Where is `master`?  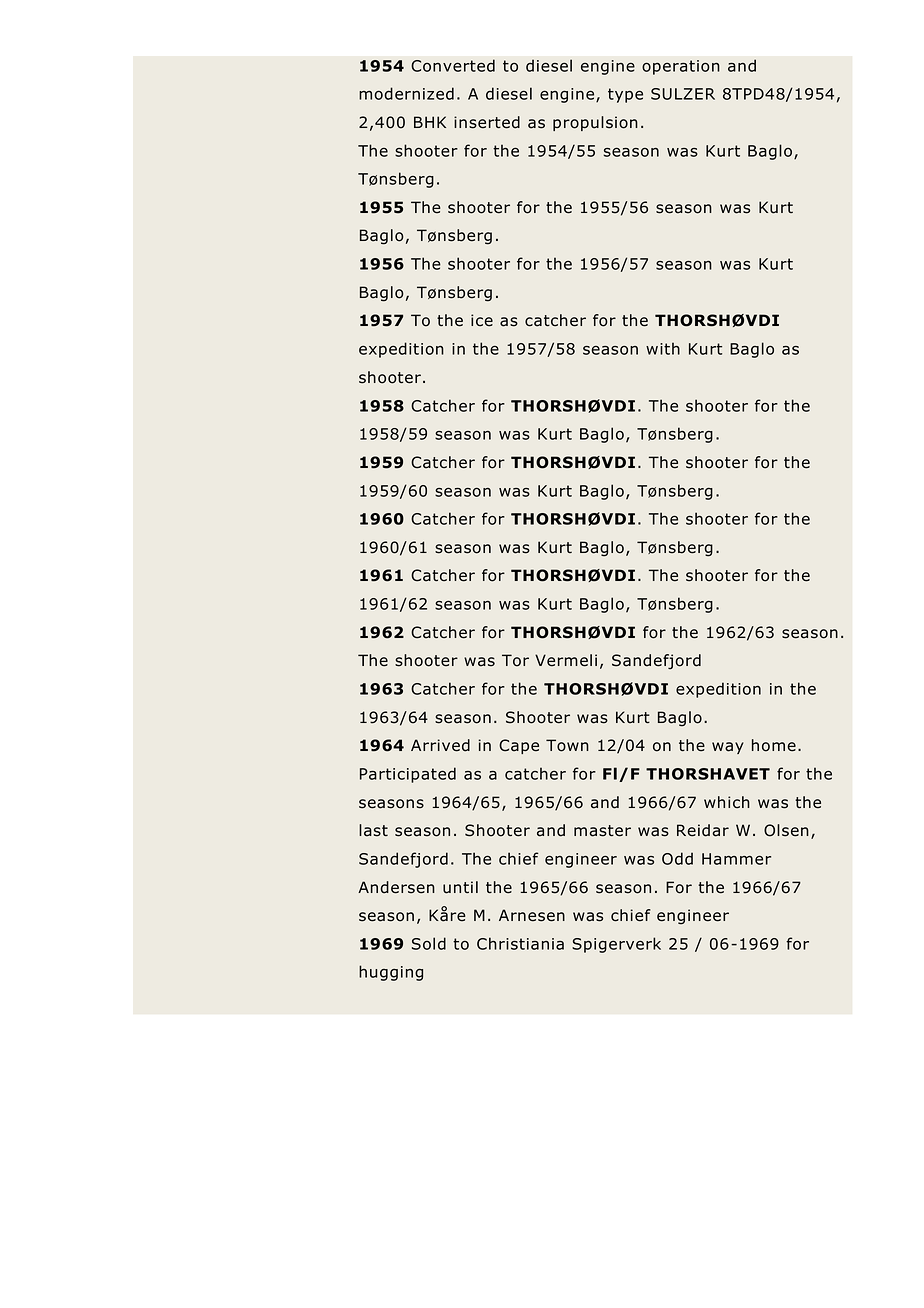 master is located at coordinates (602, 831).
